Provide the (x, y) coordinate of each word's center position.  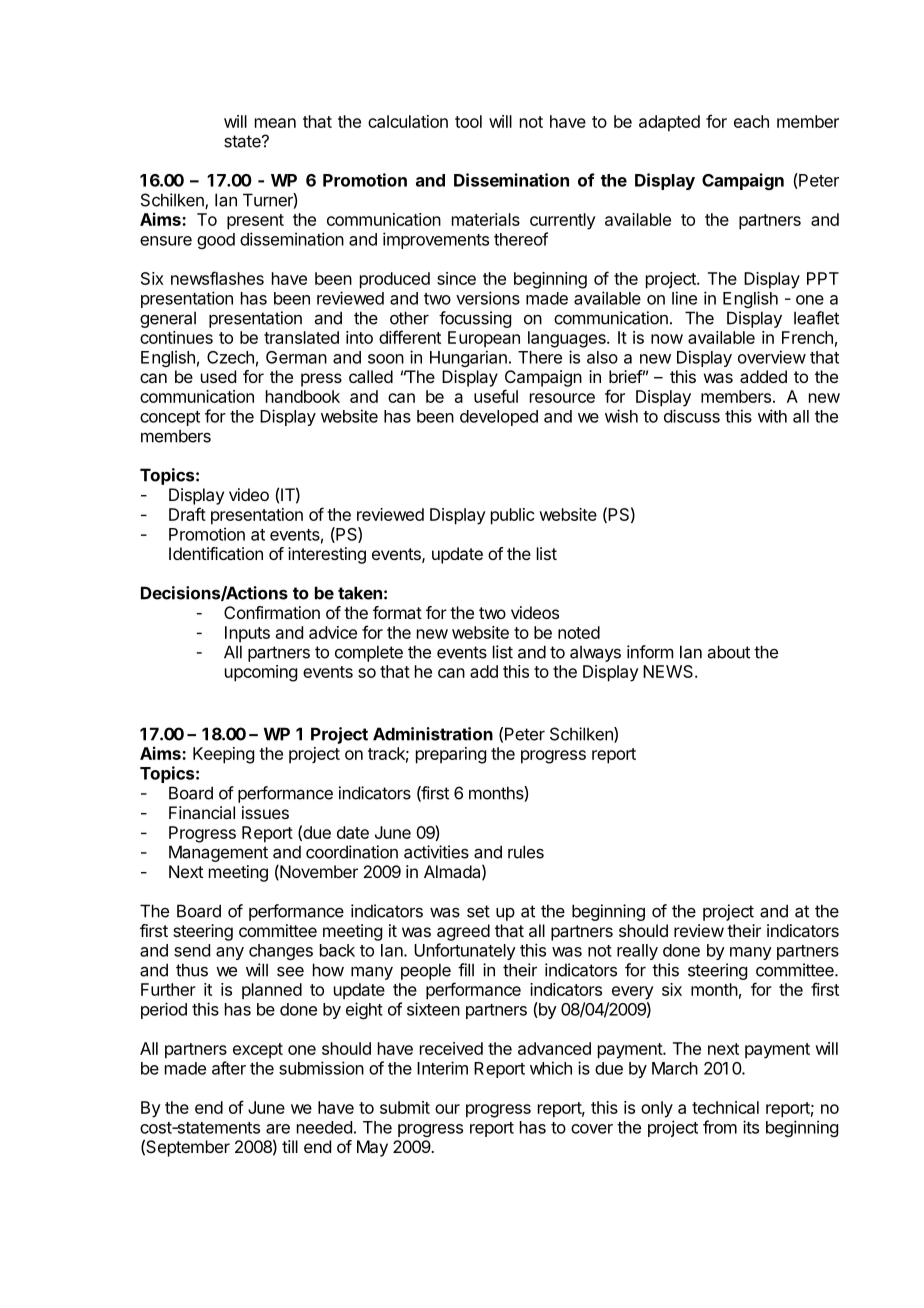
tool (468, 121)
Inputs (247, 634)
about (729, 652)
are (278, 1129)
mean (275, 123)
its (751, 1127)
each (751, 121)
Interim (442, 1068)
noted (579, 632)
